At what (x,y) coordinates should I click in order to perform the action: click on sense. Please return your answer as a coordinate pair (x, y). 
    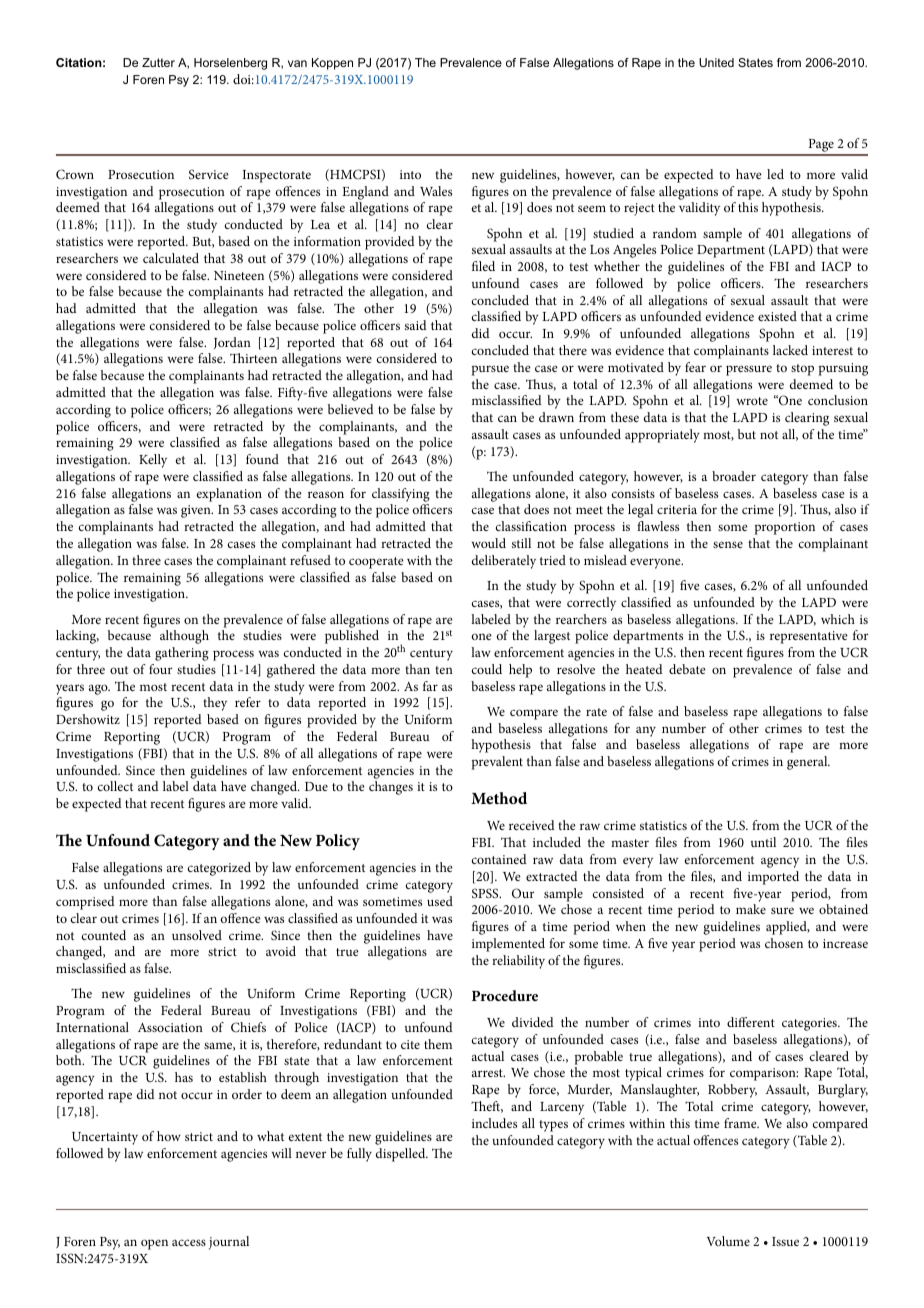
    Looking at the image, I should click on (728, 544).
